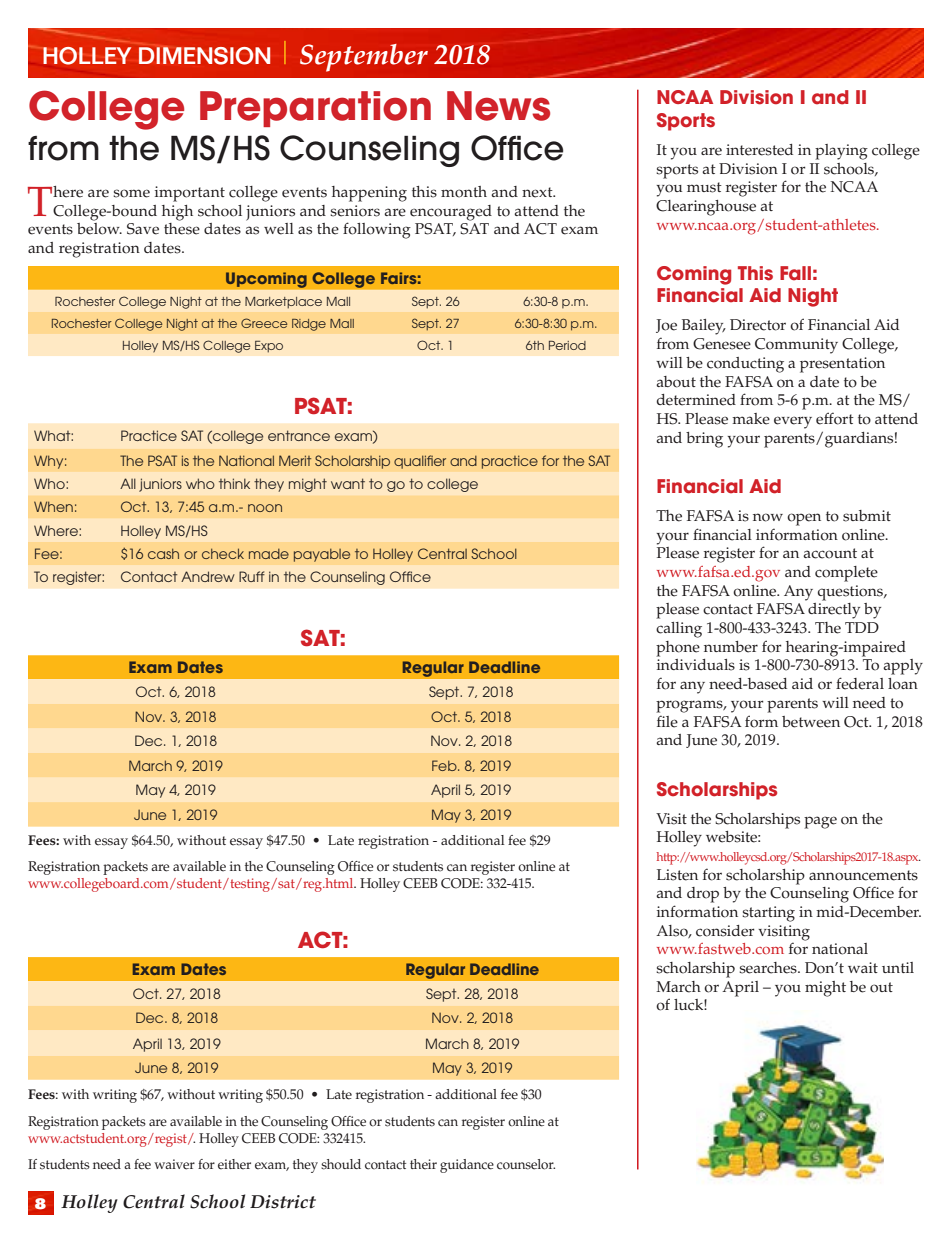 Image resolution: width=952 pixels, height=1233 pixels. What do you see at coordinates (204, 56) in the screenshot?
I see `DIMENSION` at bounding box center [204, 56].
